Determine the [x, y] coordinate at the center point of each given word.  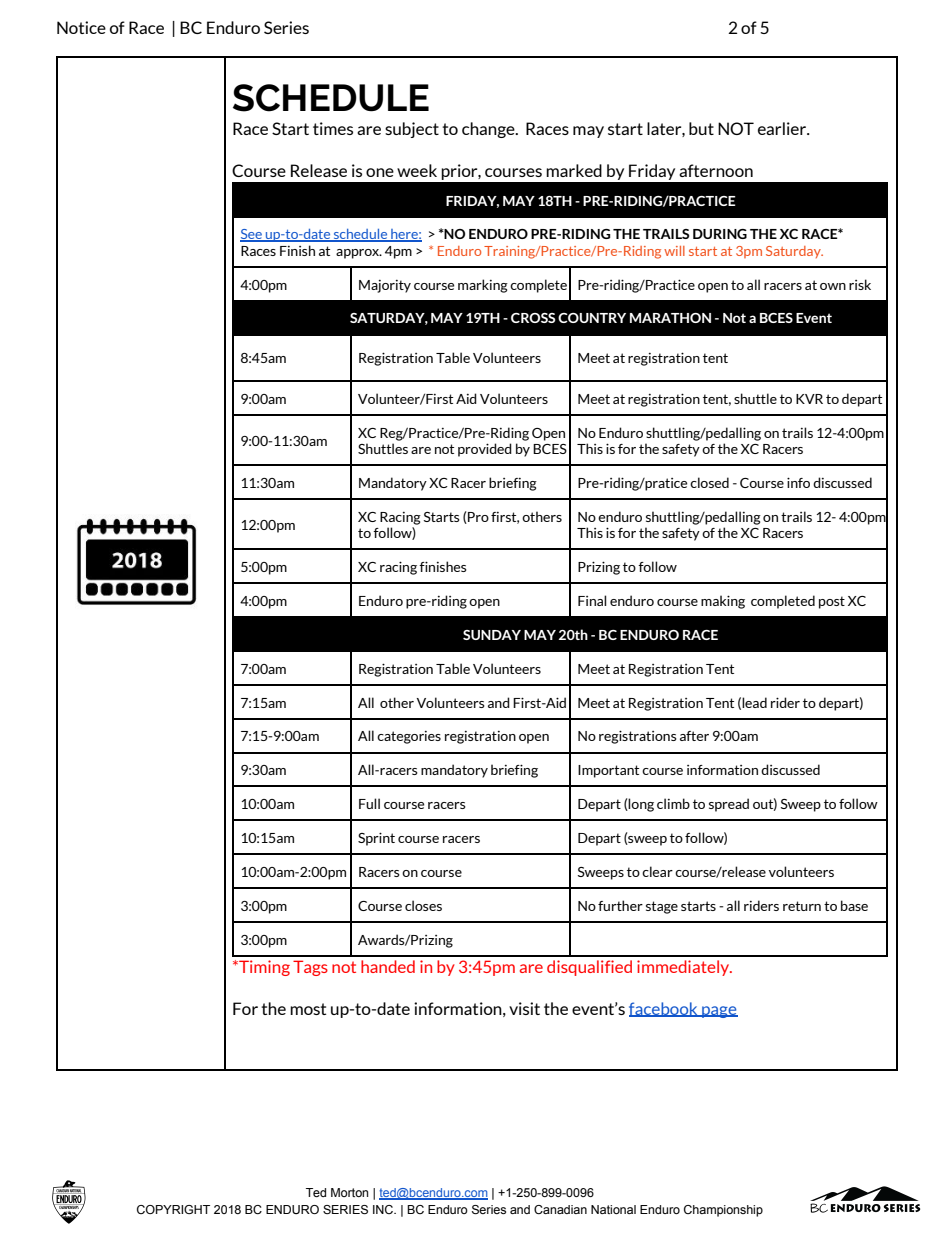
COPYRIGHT [173, 1209]
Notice [81, 27]
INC [384, 1209]
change [489, 130]
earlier [783, 128]
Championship [723, 1211]
